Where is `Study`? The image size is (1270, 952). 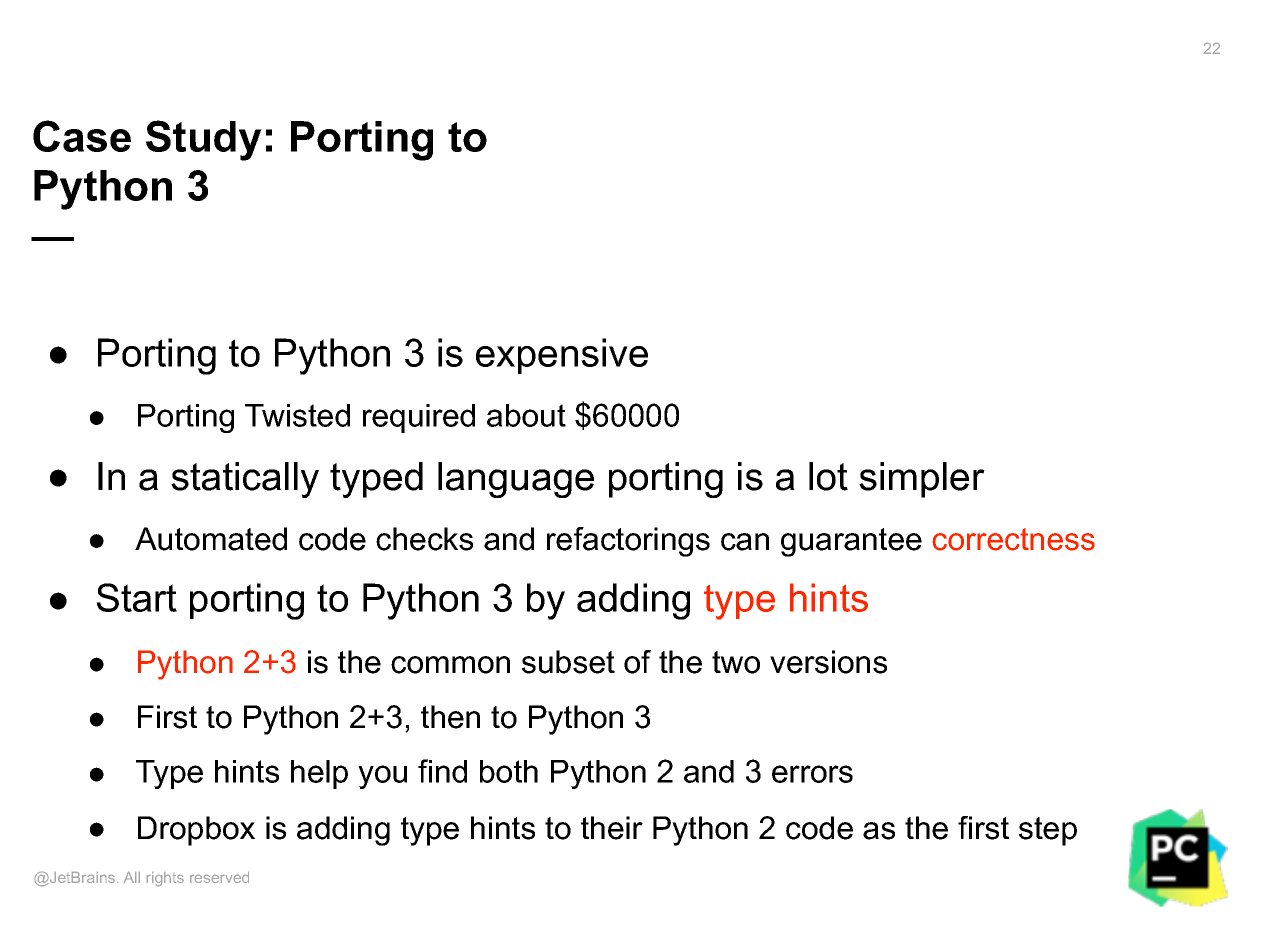
Study is located at coordinates (204, 140).
